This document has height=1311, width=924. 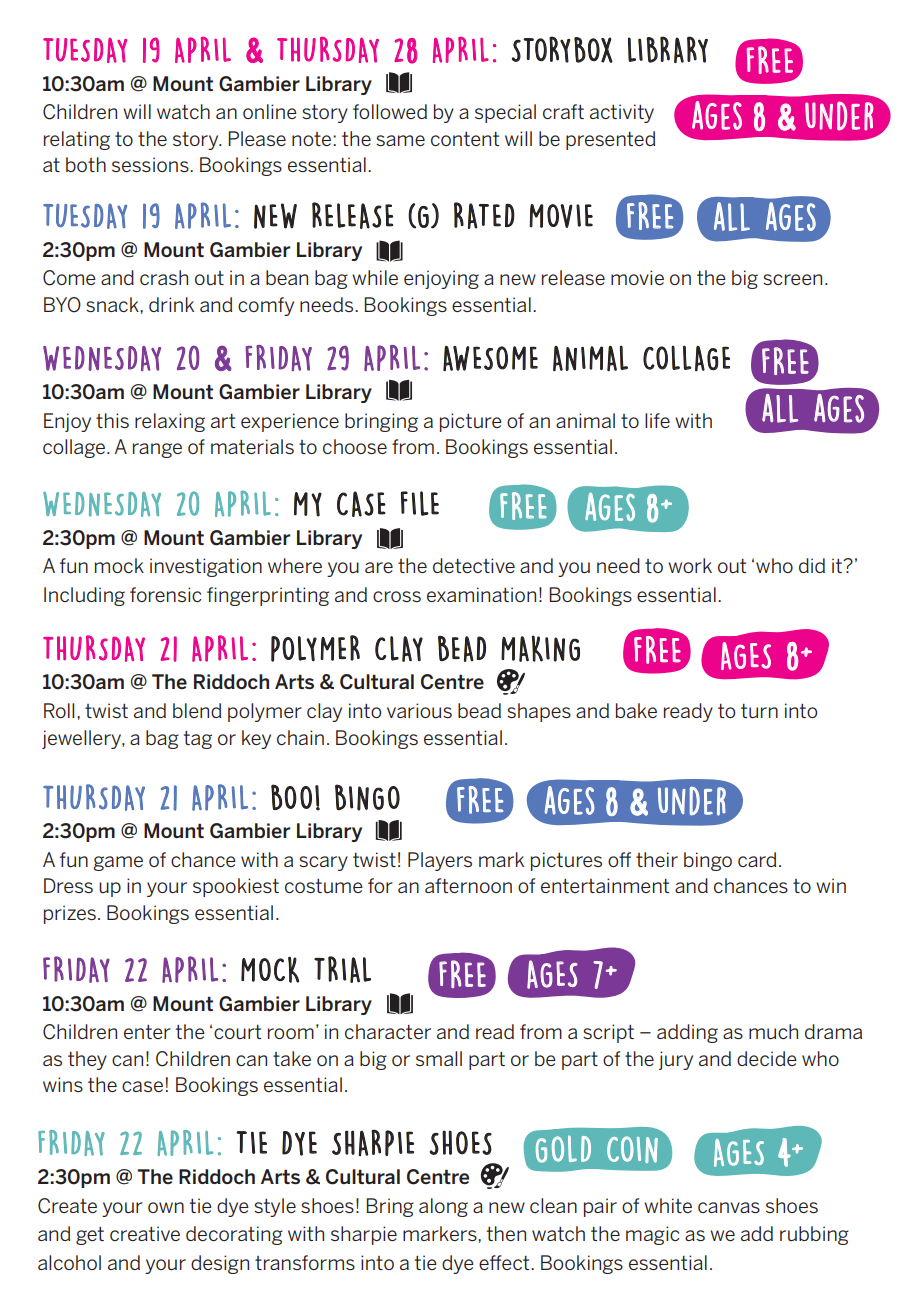 I want to click on Players, so click(x=440, y=861).
